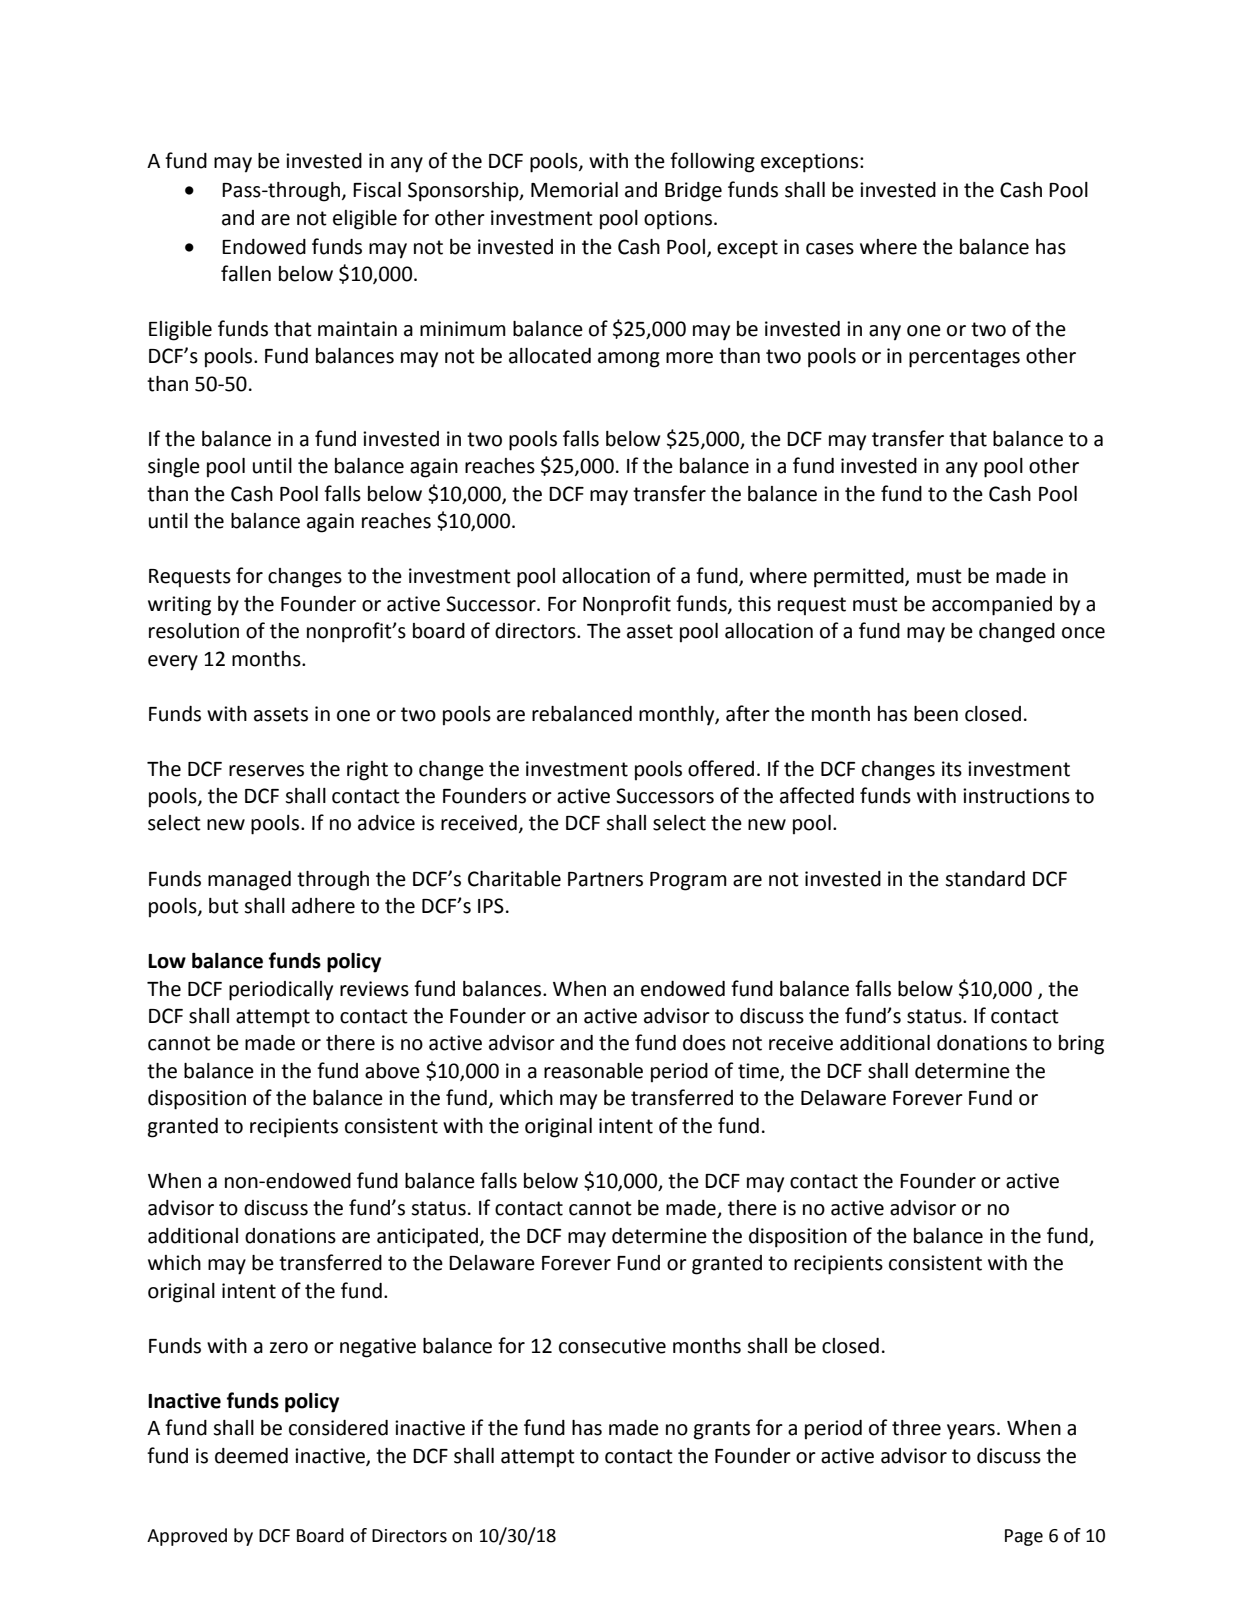  I want to click on bring, so click(1081, 1045).
